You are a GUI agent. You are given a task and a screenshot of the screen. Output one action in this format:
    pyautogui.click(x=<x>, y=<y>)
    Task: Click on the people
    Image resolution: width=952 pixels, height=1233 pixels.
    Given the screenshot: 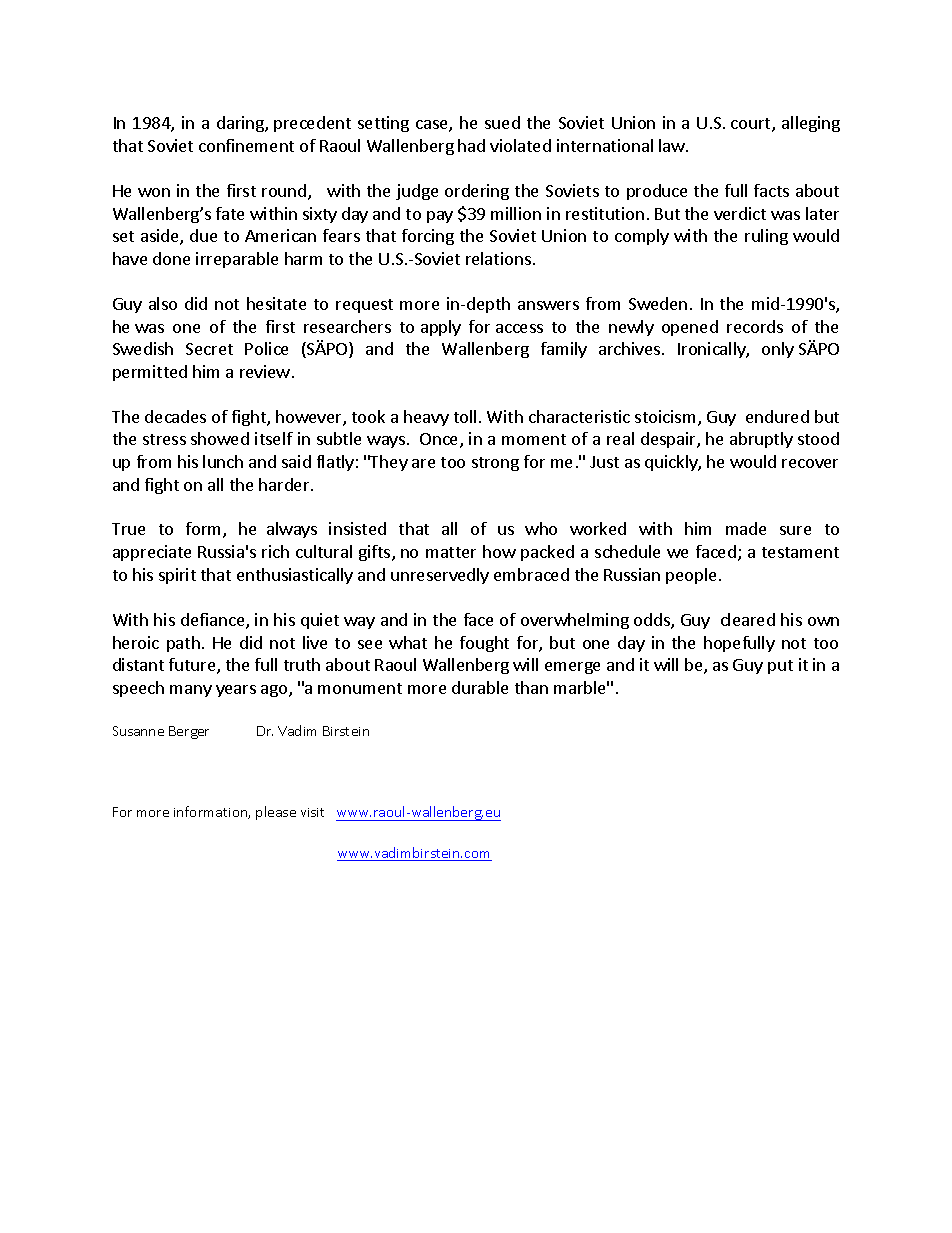 What is the action you would take?
    pyautogui.click(x=691, y=576)
